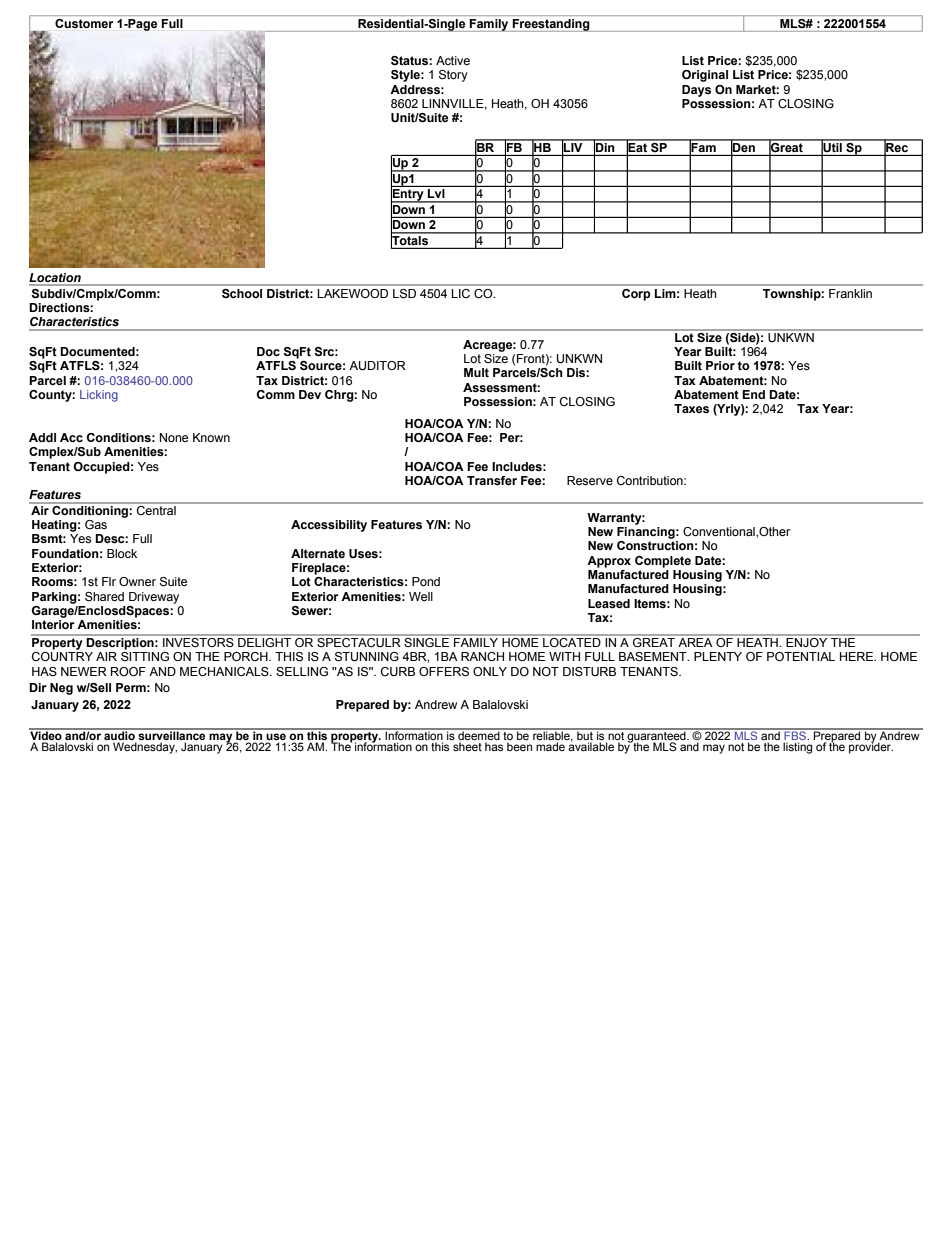 The height and width of the document is (1233, 952). What do you see at coordinates (128, 671) in the document?
I see `ROOF` at bounding box center [128, 671].
